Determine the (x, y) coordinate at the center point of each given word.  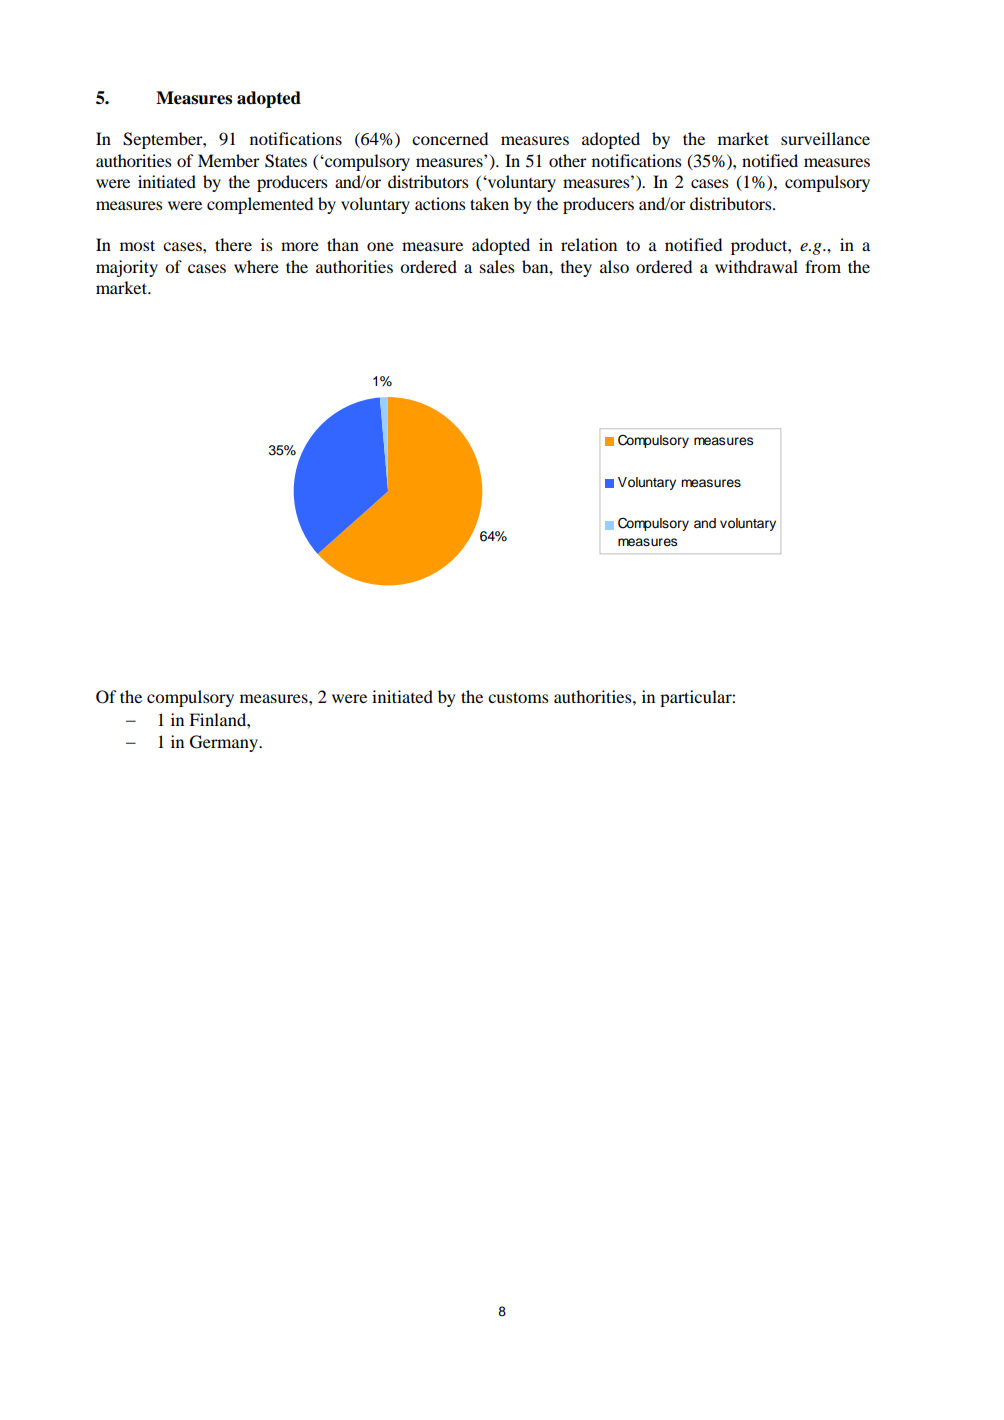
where (256, 266)
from (823, 266)
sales (497, 266)
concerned (450, 138)
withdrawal (756, 266)
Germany (225, 743)
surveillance (825, 138)
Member (229, 160)
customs (518, 697)
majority (127, 268)
